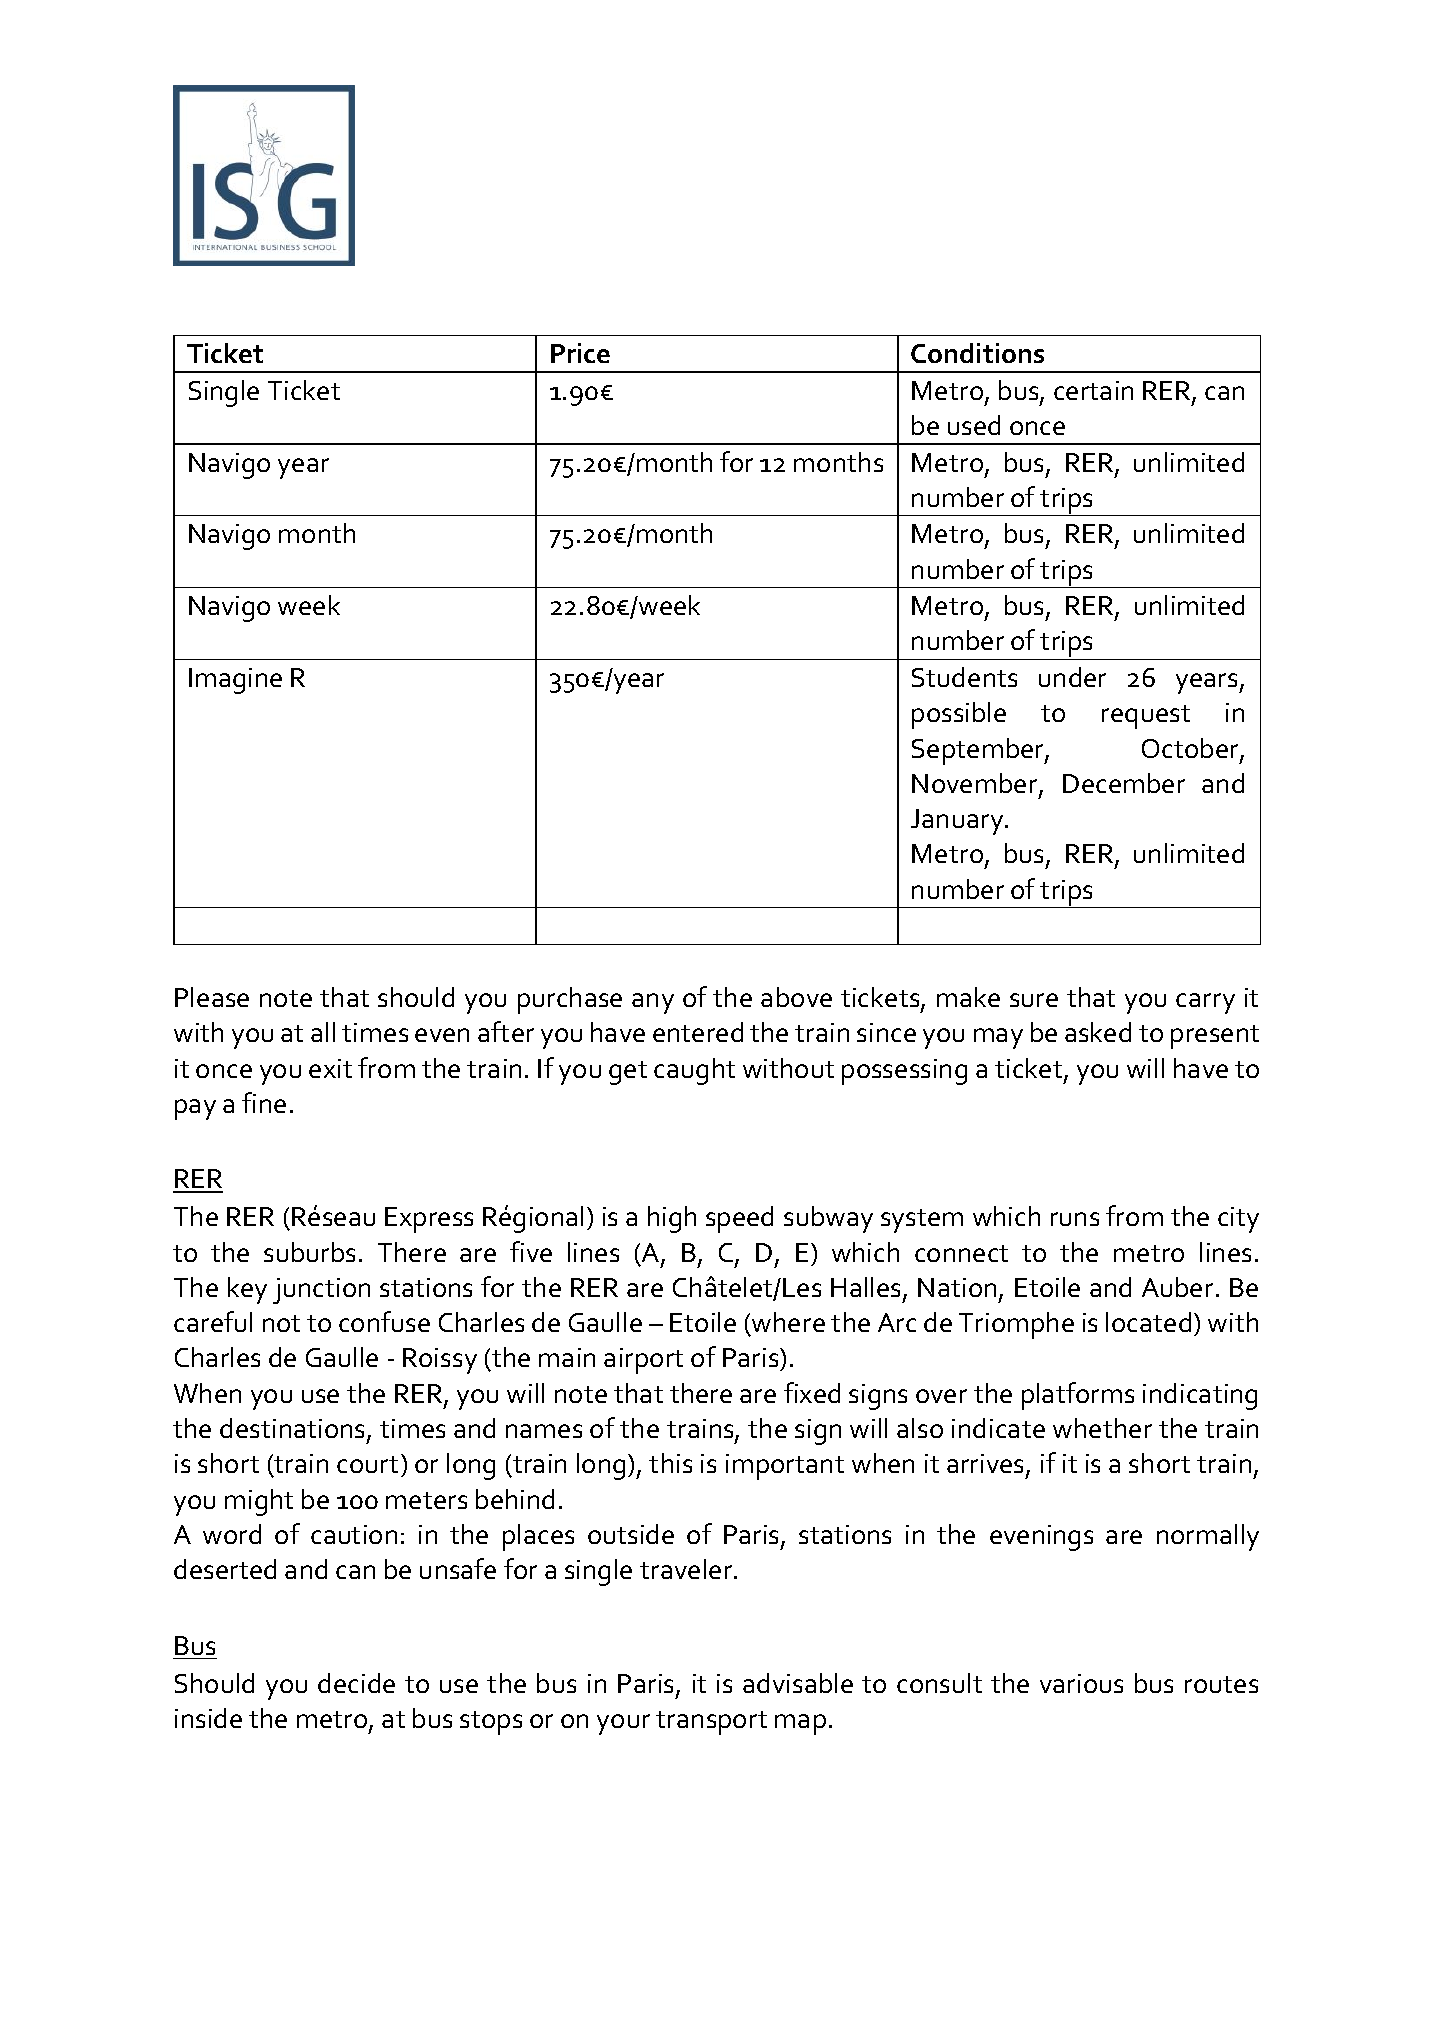 This image has width=1434, height=2028. Describe the element at coordinates (309, 1252) in the image. I see `suburbs` at that location.
